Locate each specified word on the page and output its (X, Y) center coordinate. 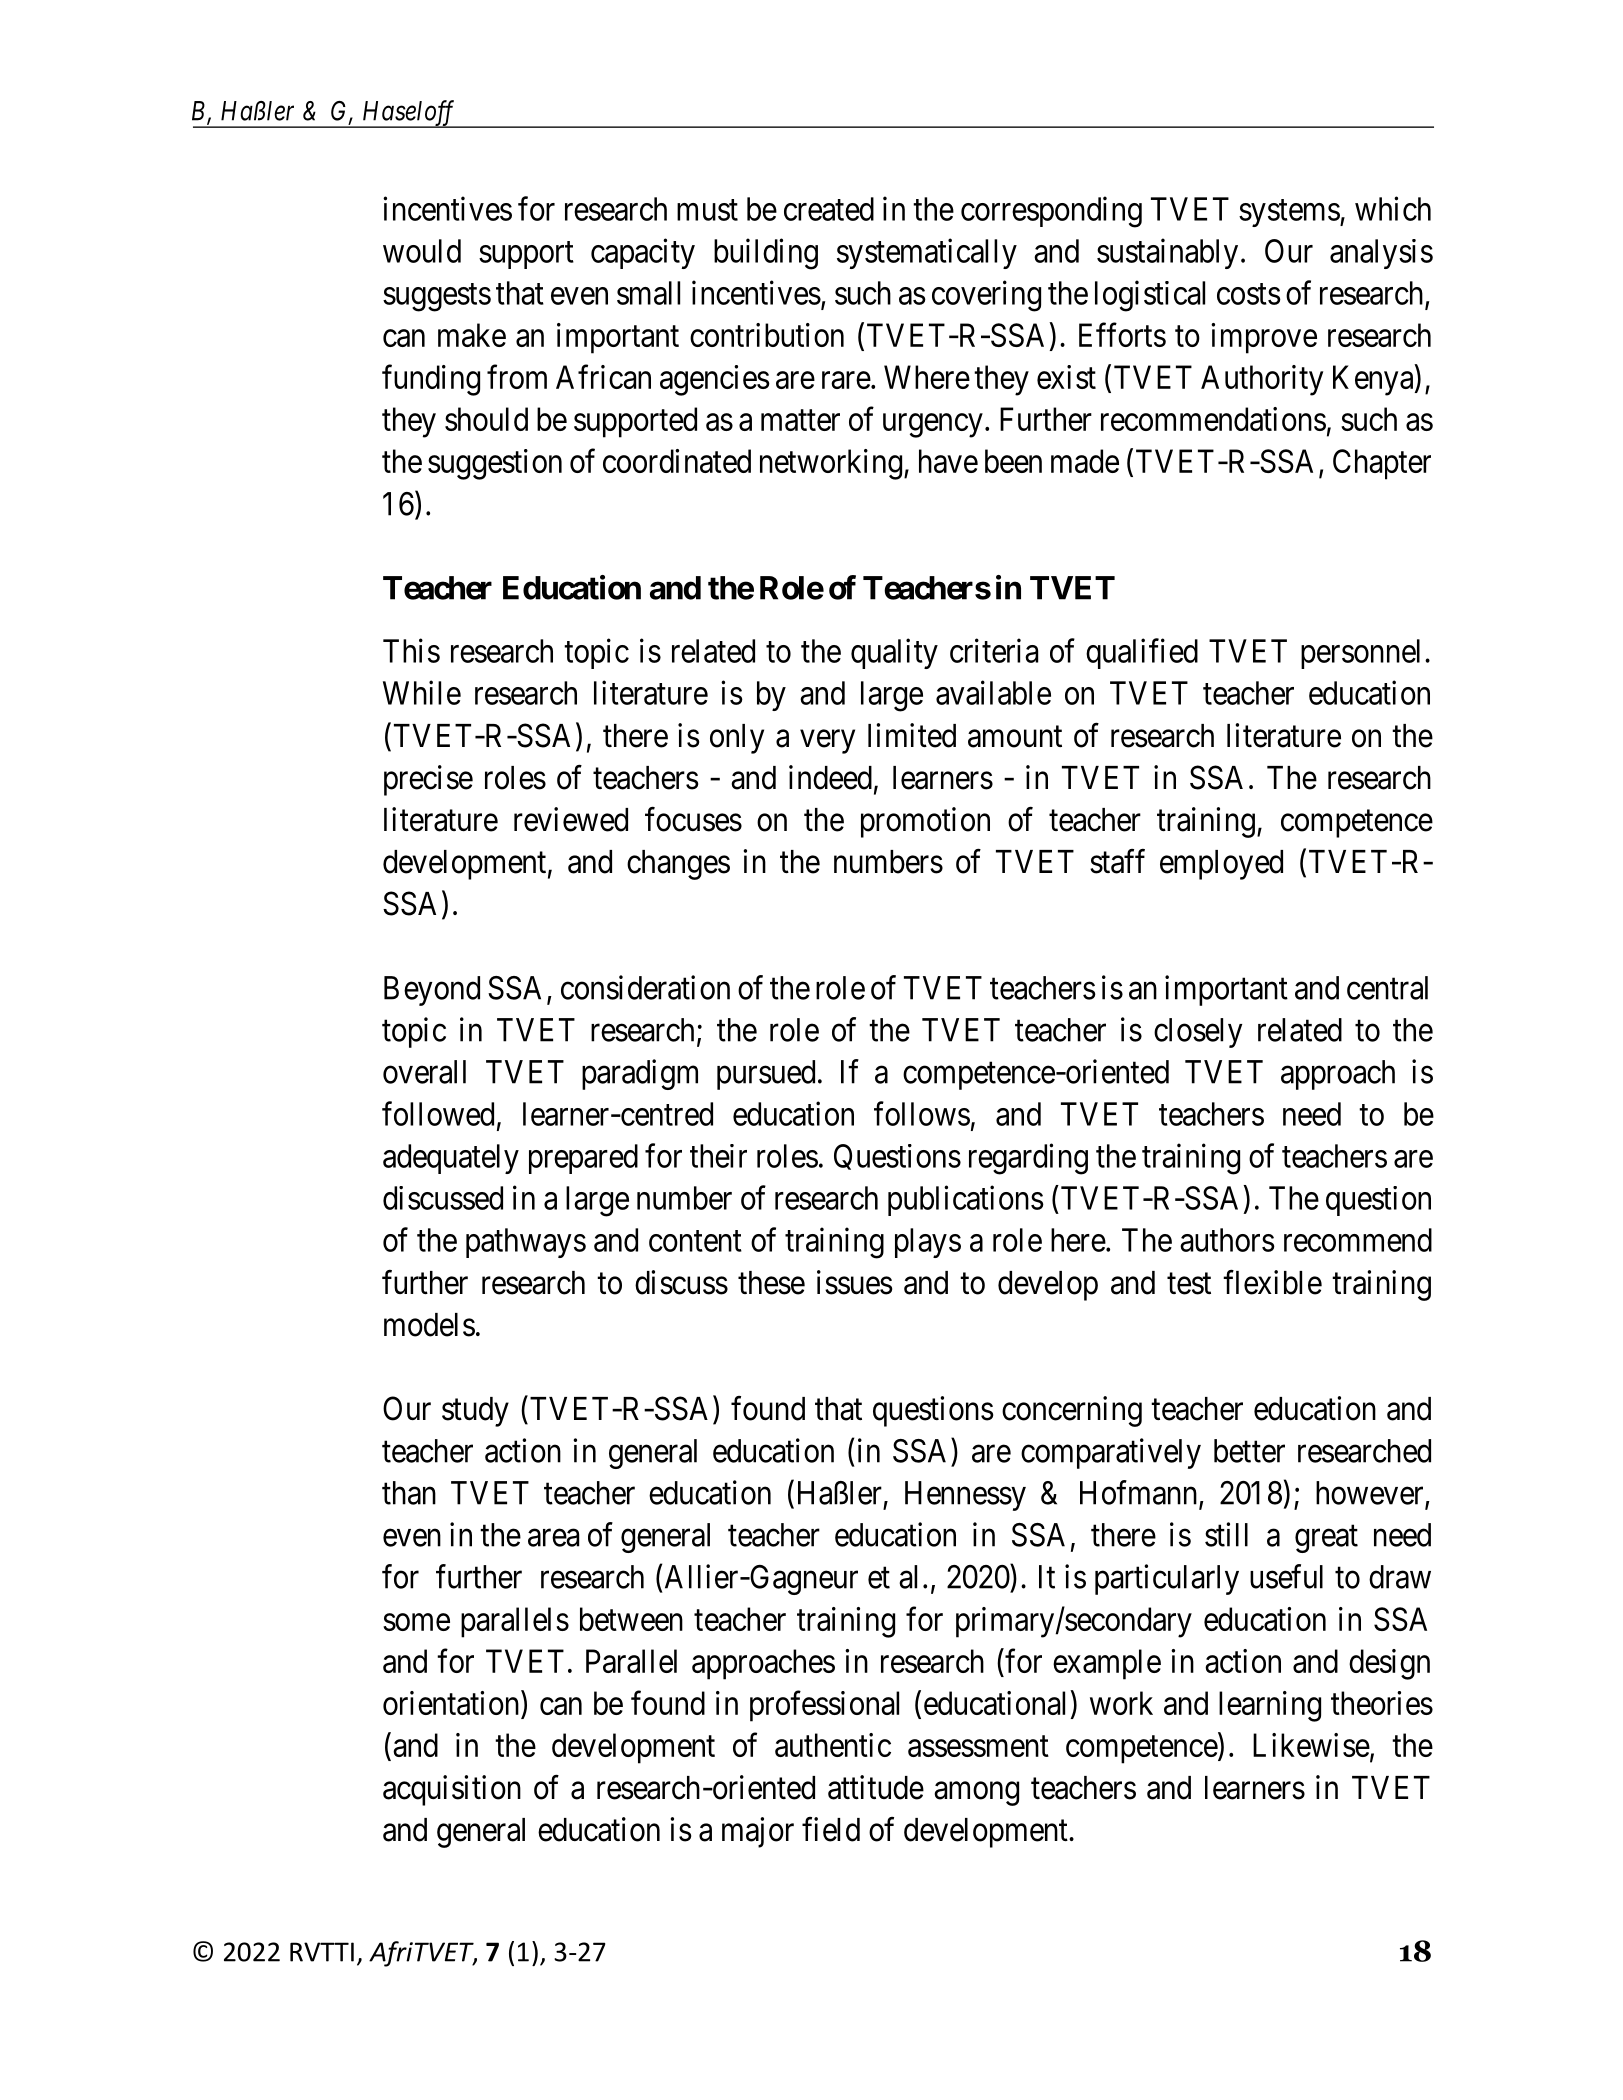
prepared (583, 1159)
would (422, 251)
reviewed (571, 819)
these (771, 1283)
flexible (1272, 1282)
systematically (927, 253)
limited (912, 735)
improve (1264, 338)
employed (1221, 865)
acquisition (452, 1790)
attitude (876, 1787)
